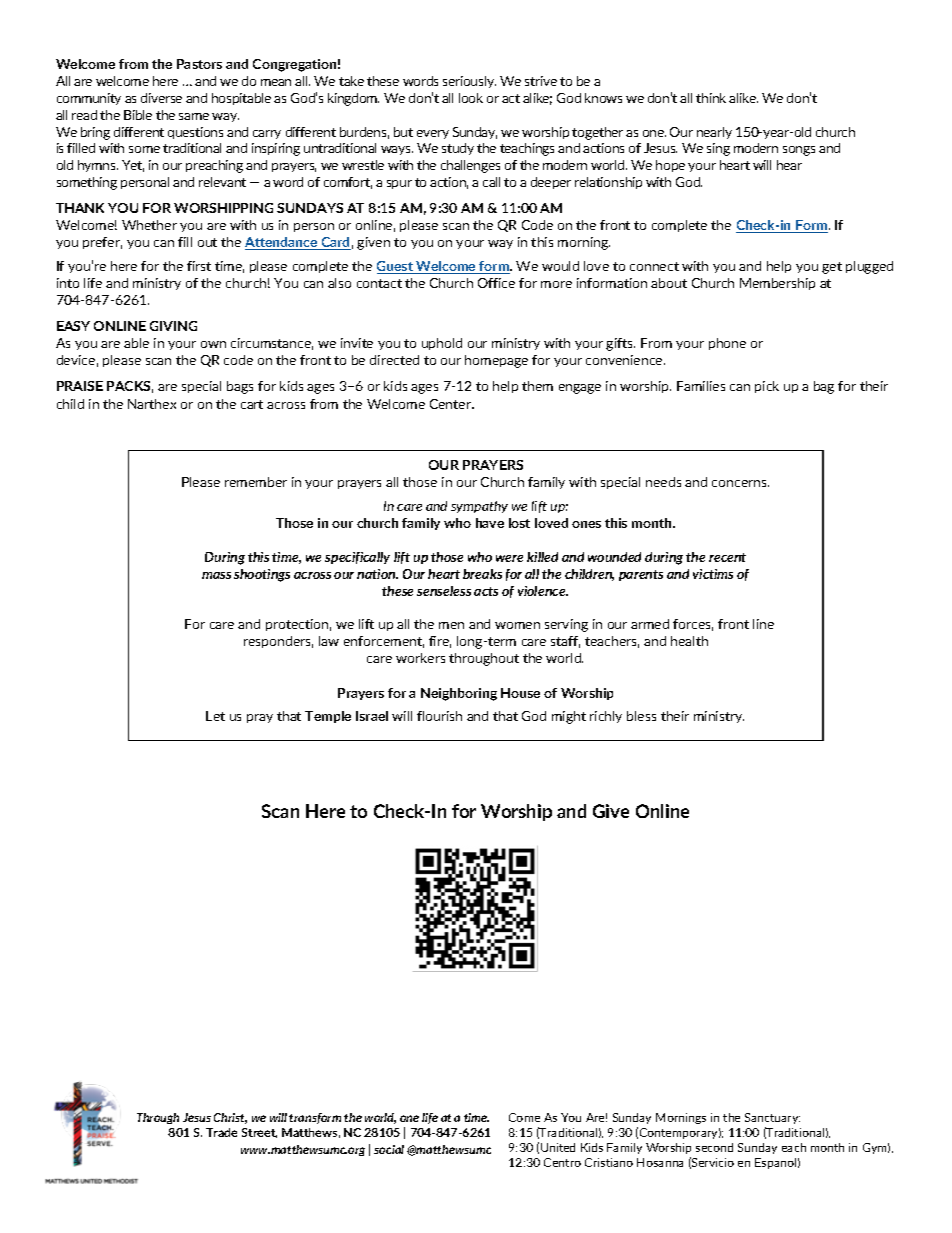 This document has height=1233, width=952. What do you see at coordinates (486, 591) in the document?
I see `acts` at bounding box center [486, 591].
